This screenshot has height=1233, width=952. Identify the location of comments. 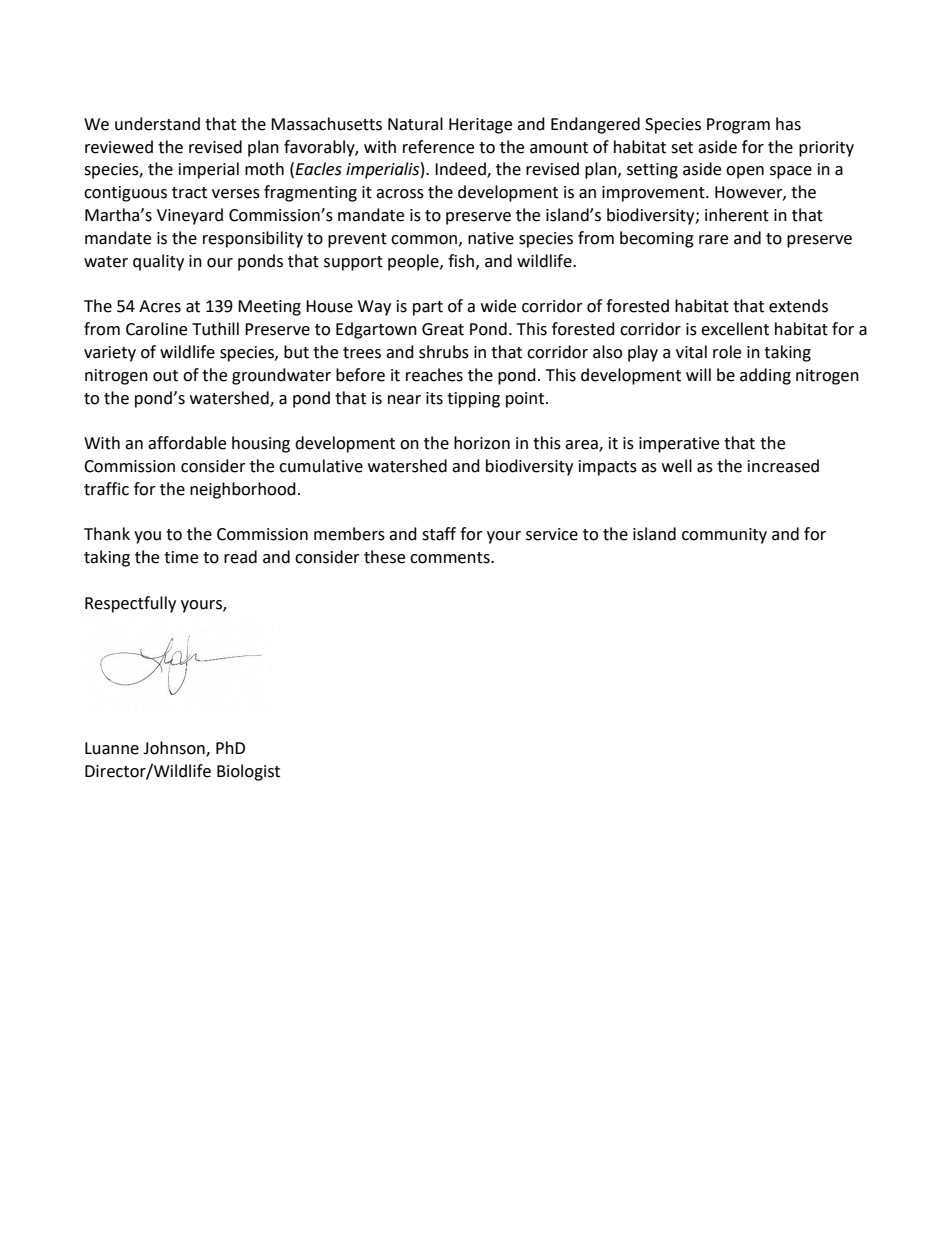
(451, 558).
